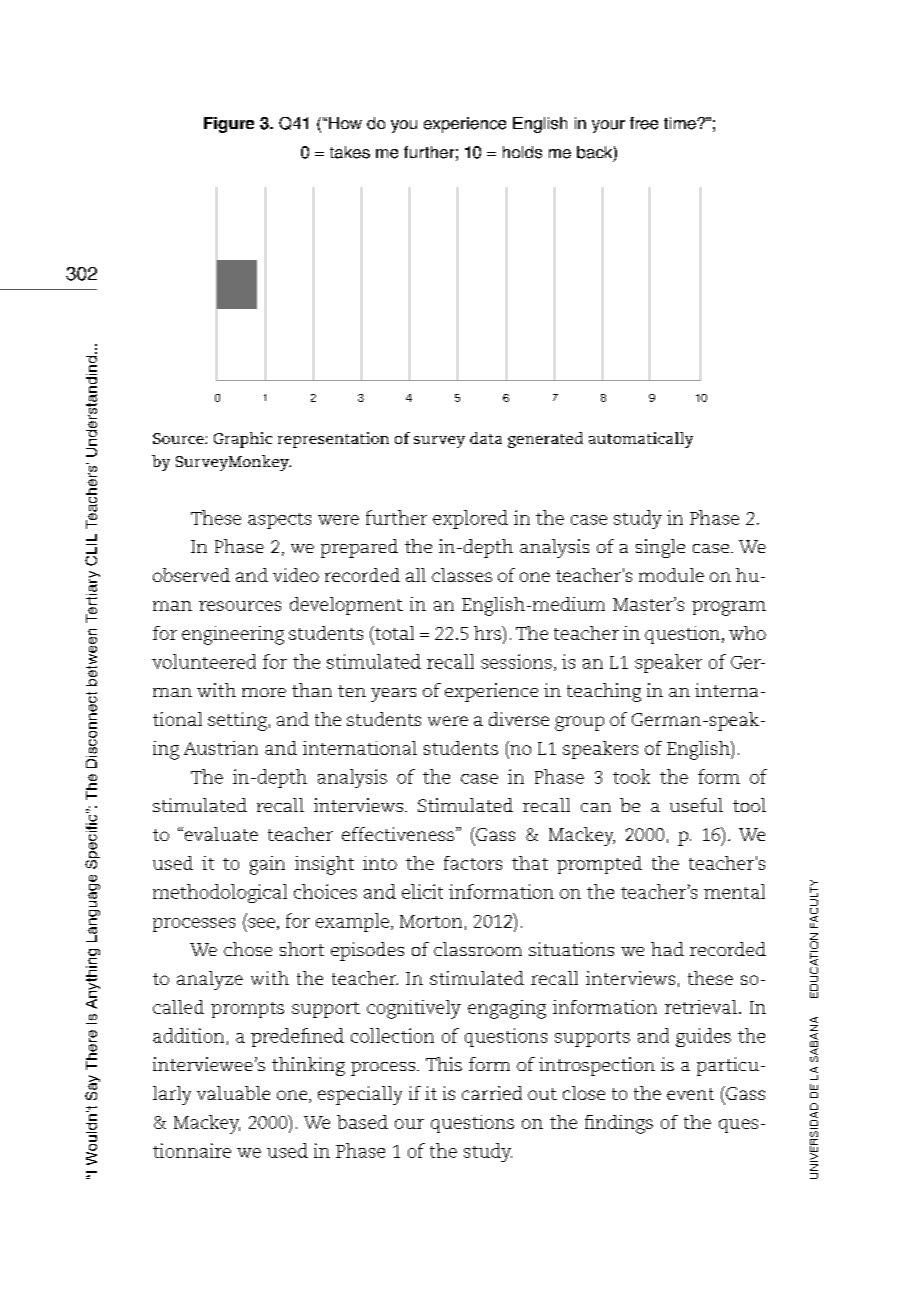 This screenshot has width=924, height=1305. I want to click on carried, so click(492, 1093).
